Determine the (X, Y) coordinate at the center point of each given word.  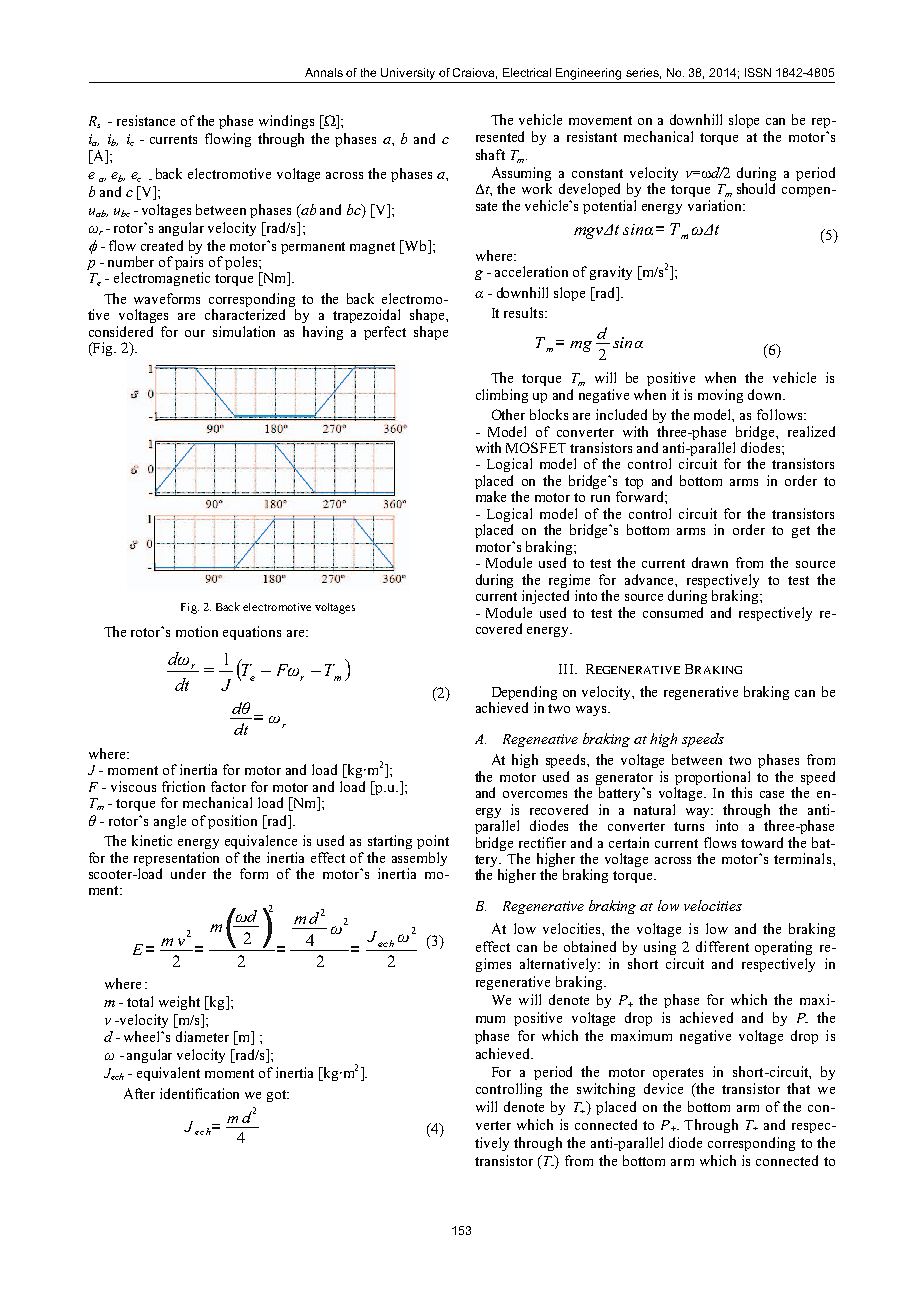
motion (197, 631)
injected (545, 597)
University (408, 74)
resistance (146, 120)
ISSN (758, 72)
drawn (710, 562)
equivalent (168, 1074)
